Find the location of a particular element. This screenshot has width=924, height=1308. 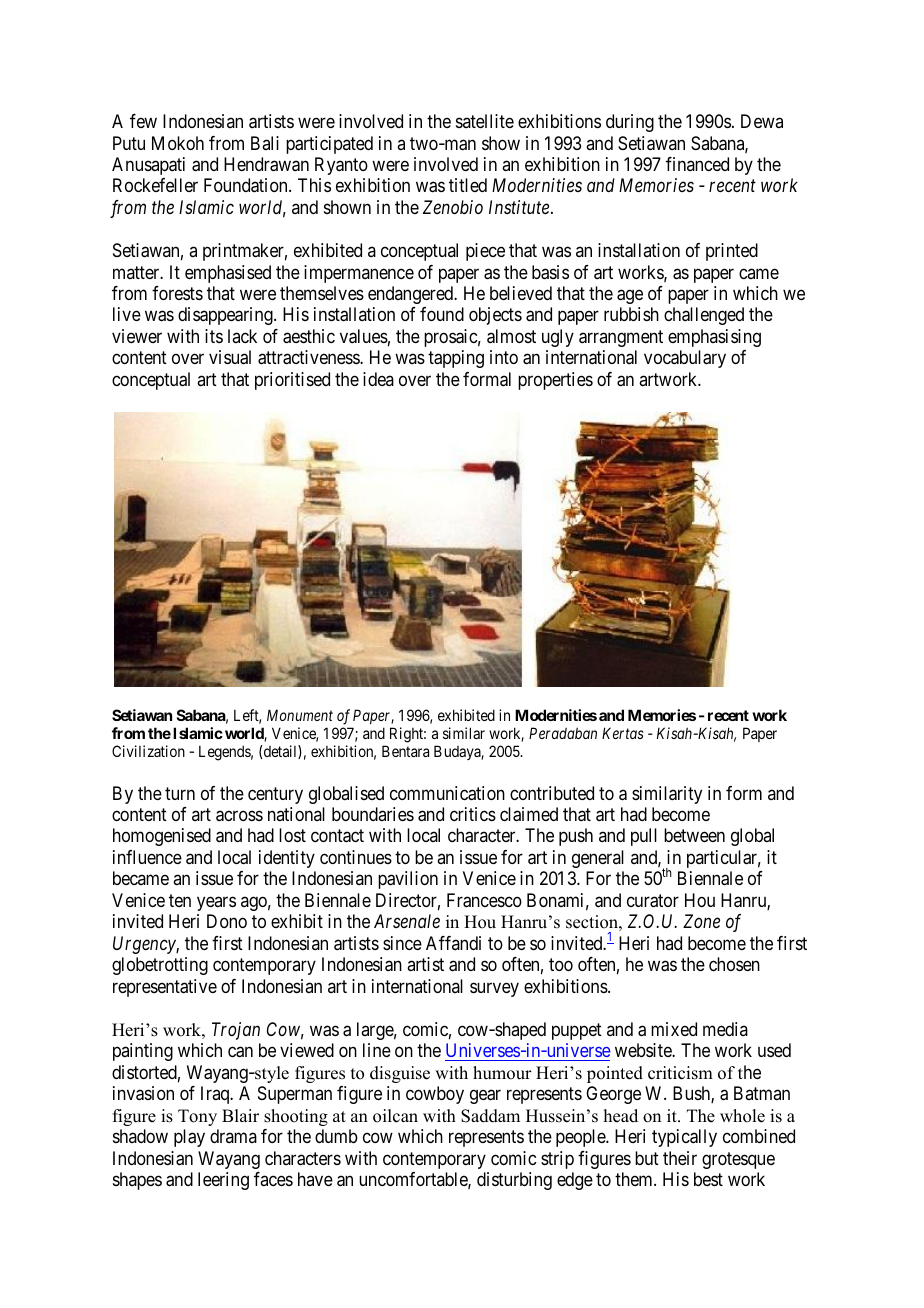

titled is located at coordinates (468, 185).
